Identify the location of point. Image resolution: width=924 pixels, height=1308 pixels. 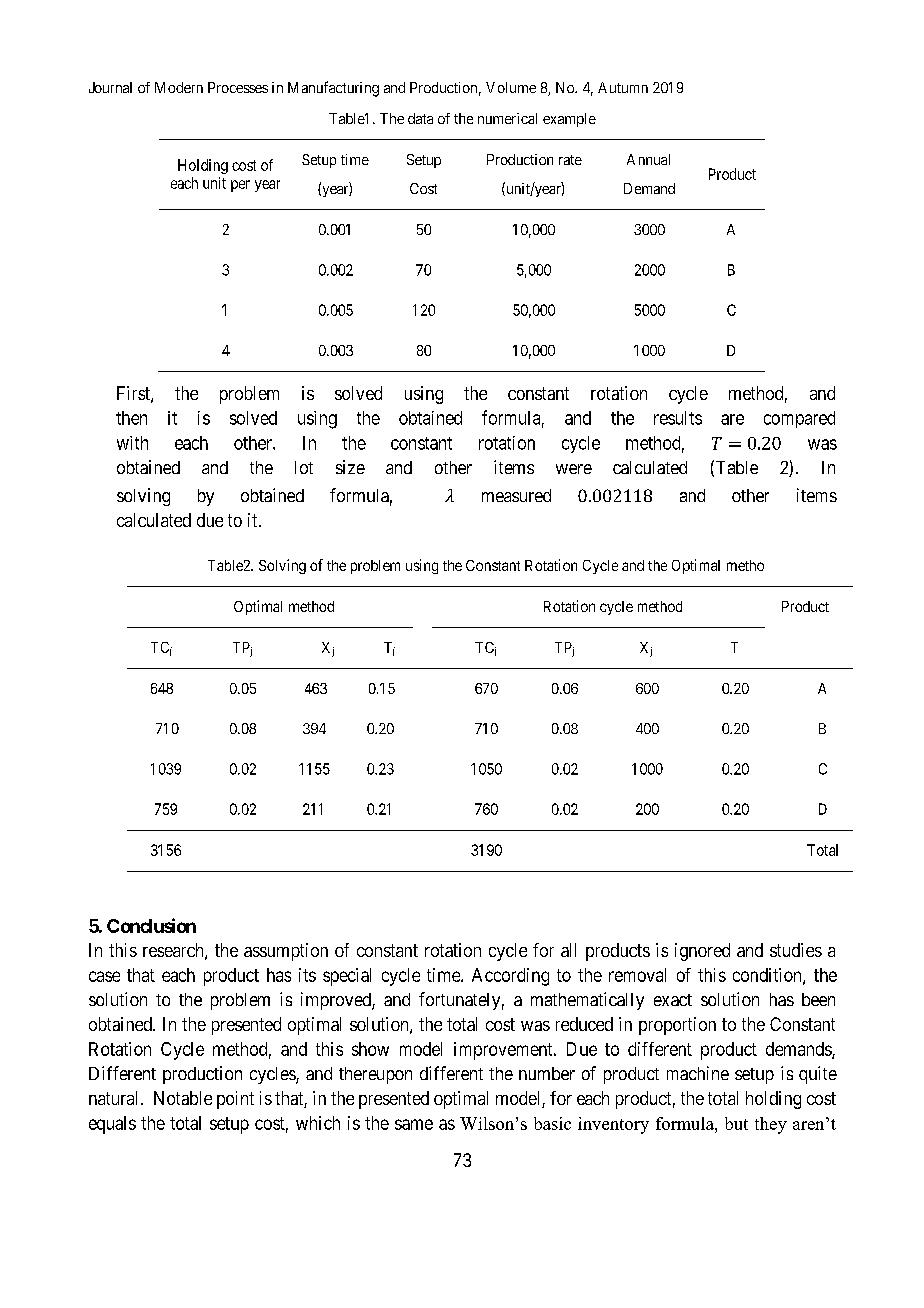
(235, 1100).
